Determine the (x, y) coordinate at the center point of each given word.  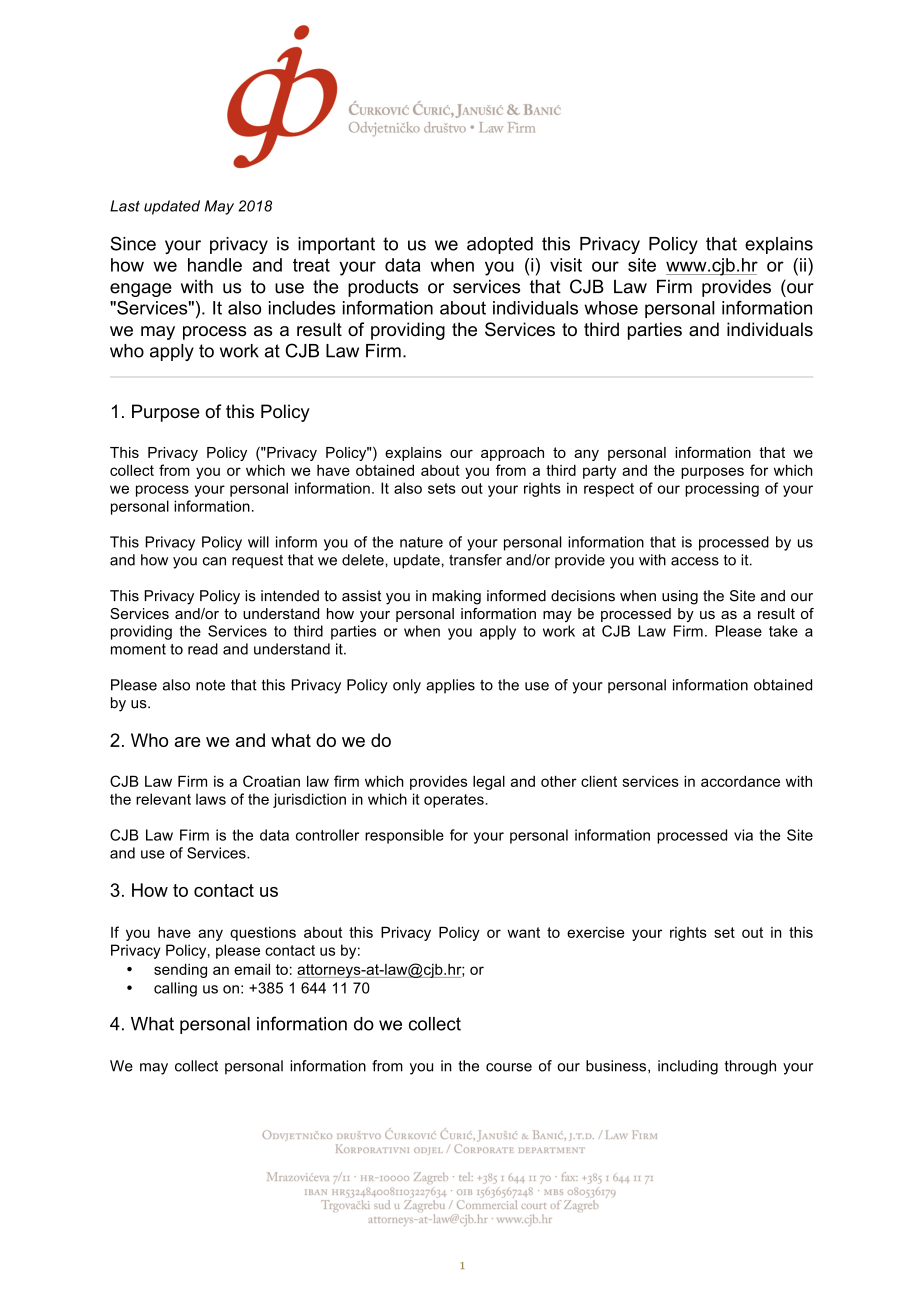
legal (489, 782)
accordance (740, 781)
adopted (500, 245)
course (509, 1067)
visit (566, 265)
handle (215, 265)
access (695, 561)
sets (442, 488)
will (258, 542)
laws (211, 799)
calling (175, 989)
